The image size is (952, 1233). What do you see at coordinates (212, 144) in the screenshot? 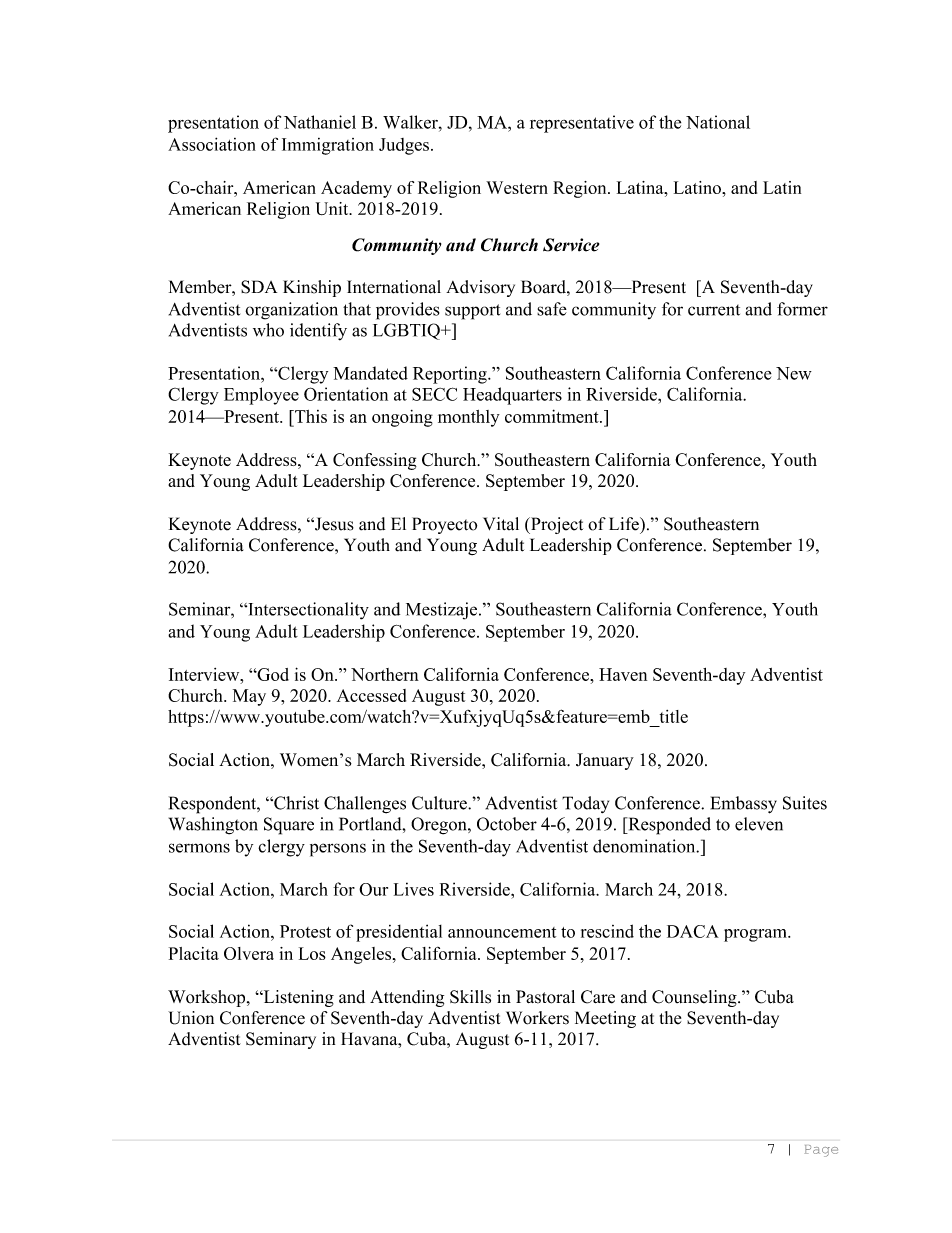
I see `Association` at bounding box center [212, 144].
